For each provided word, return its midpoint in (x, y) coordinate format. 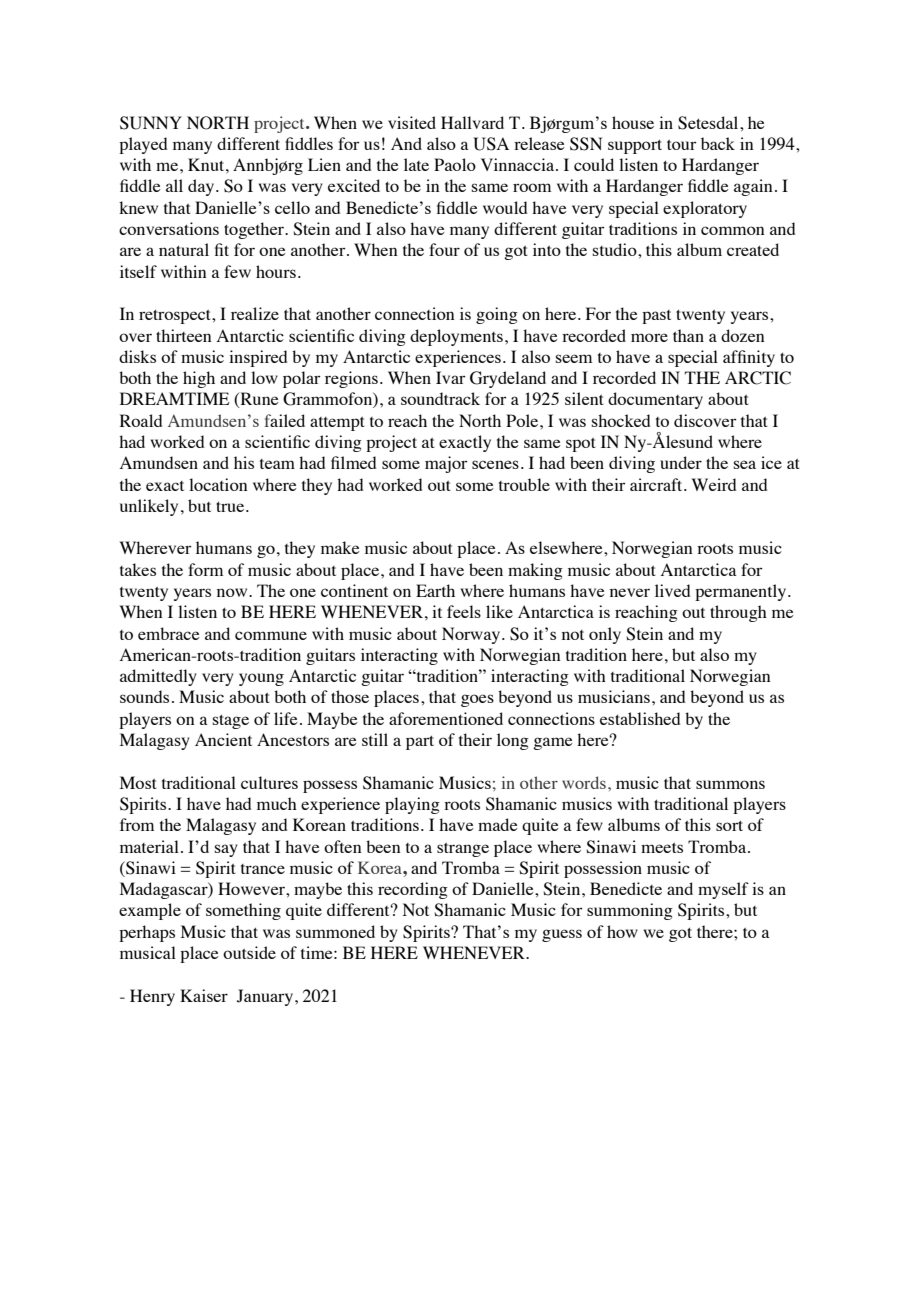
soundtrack (440, 398)
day (202, 187)
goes (477, 700)
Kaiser (204, 995)
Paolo (455, 164)
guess (562, 935)
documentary (655, 400)
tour (682, 145)
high (199, 379)
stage (231, 722)
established (640, 718)
